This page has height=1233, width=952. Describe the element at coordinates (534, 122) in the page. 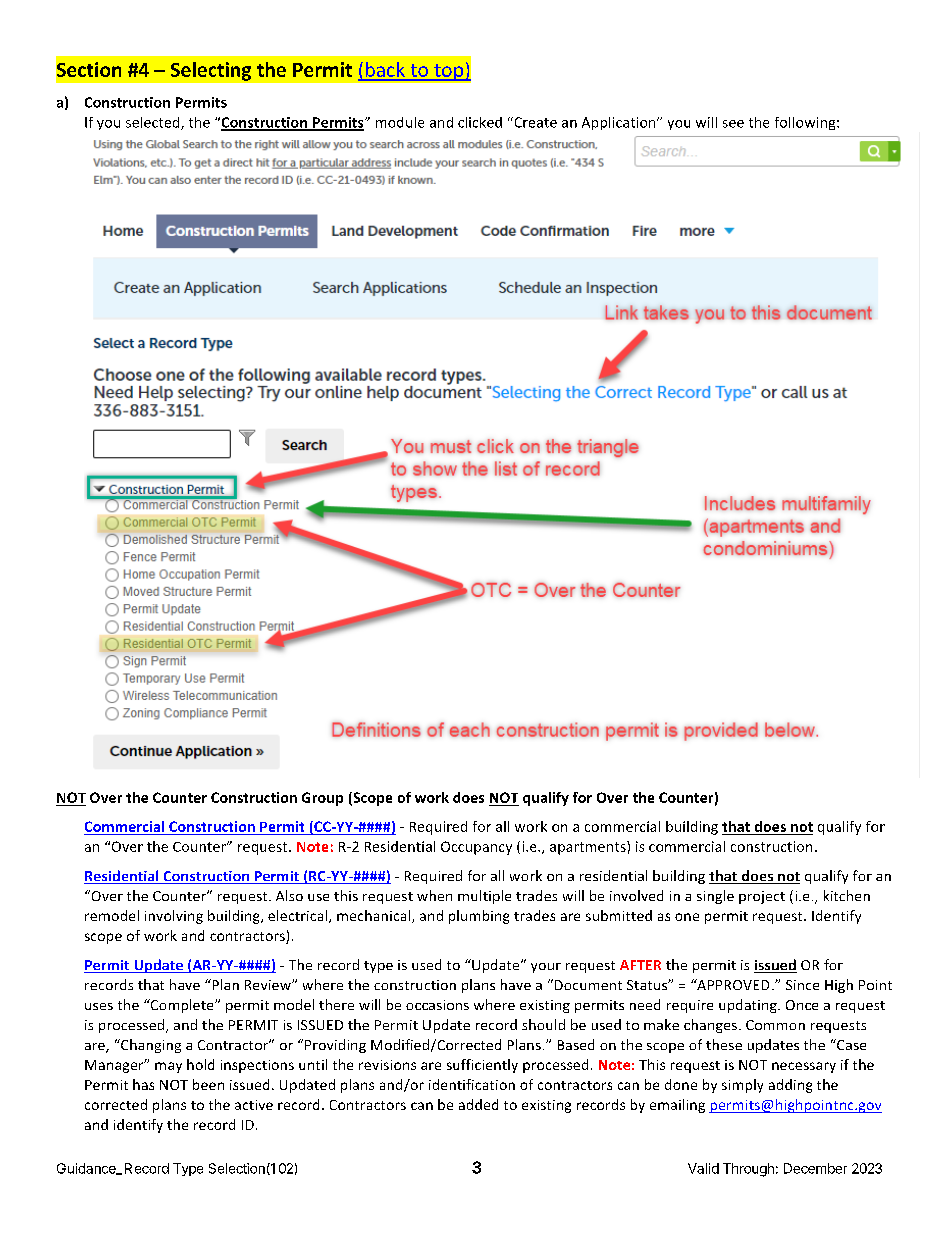

I see `Create` at that location.
